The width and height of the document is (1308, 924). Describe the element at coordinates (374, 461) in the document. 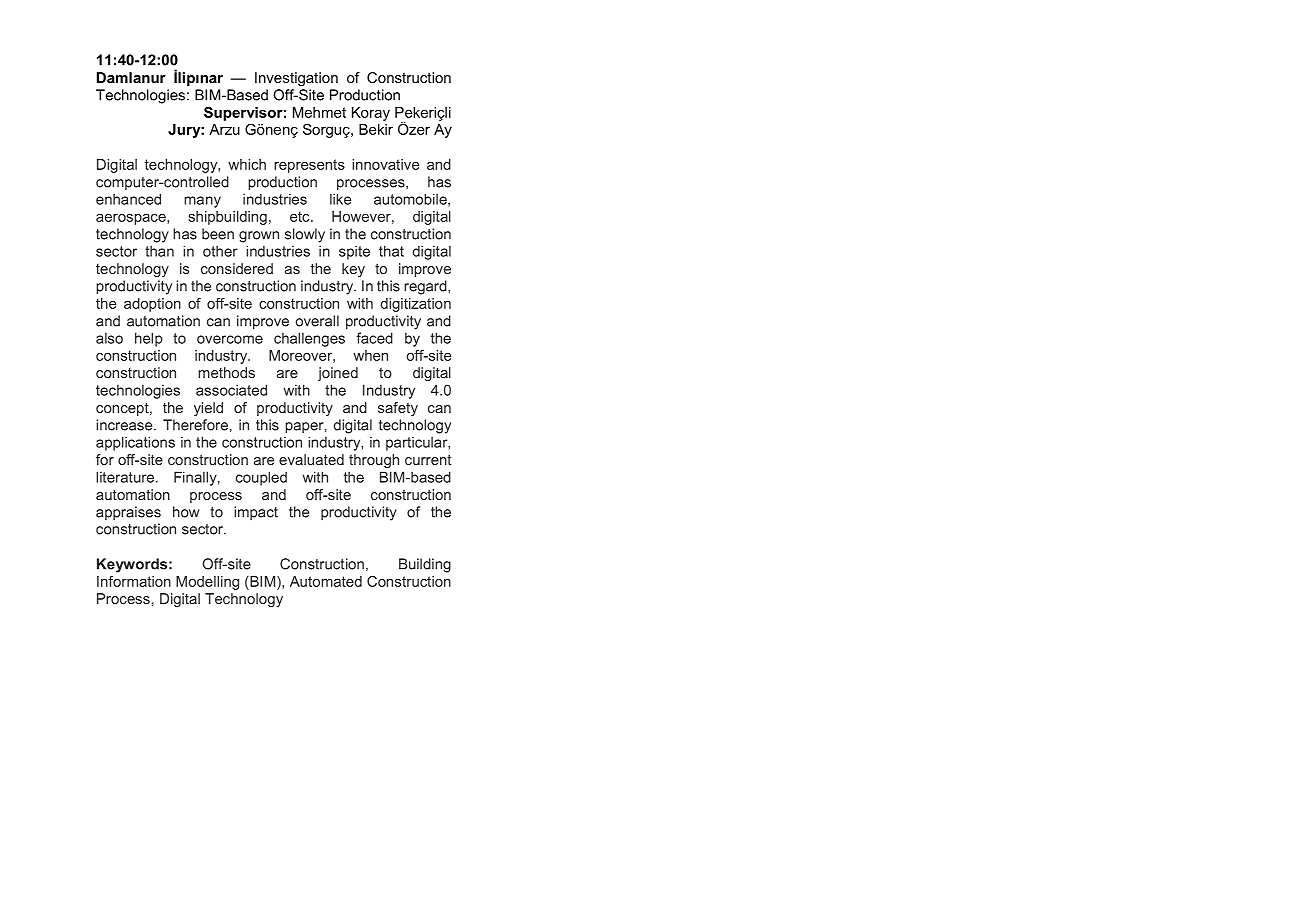

I see `through` at that location.
